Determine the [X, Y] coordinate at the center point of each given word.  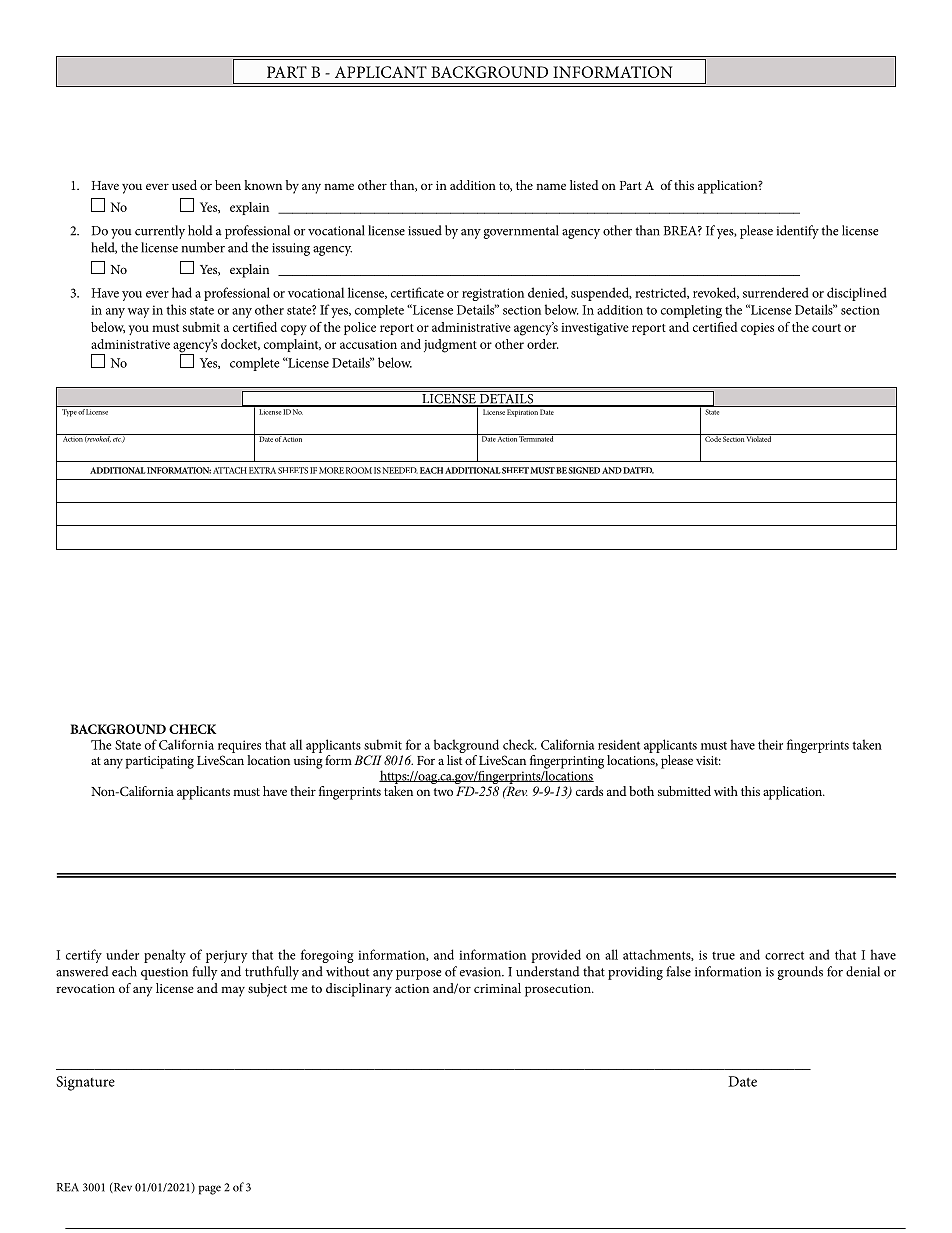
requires [239, 746]
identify [797, 232]
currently [160, 232]
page [209, 1190]
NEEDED [400, 470]
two [443, 792]
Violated [759, 438]
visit [708, 760]
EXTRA [262, 470]
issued [425, 230]
